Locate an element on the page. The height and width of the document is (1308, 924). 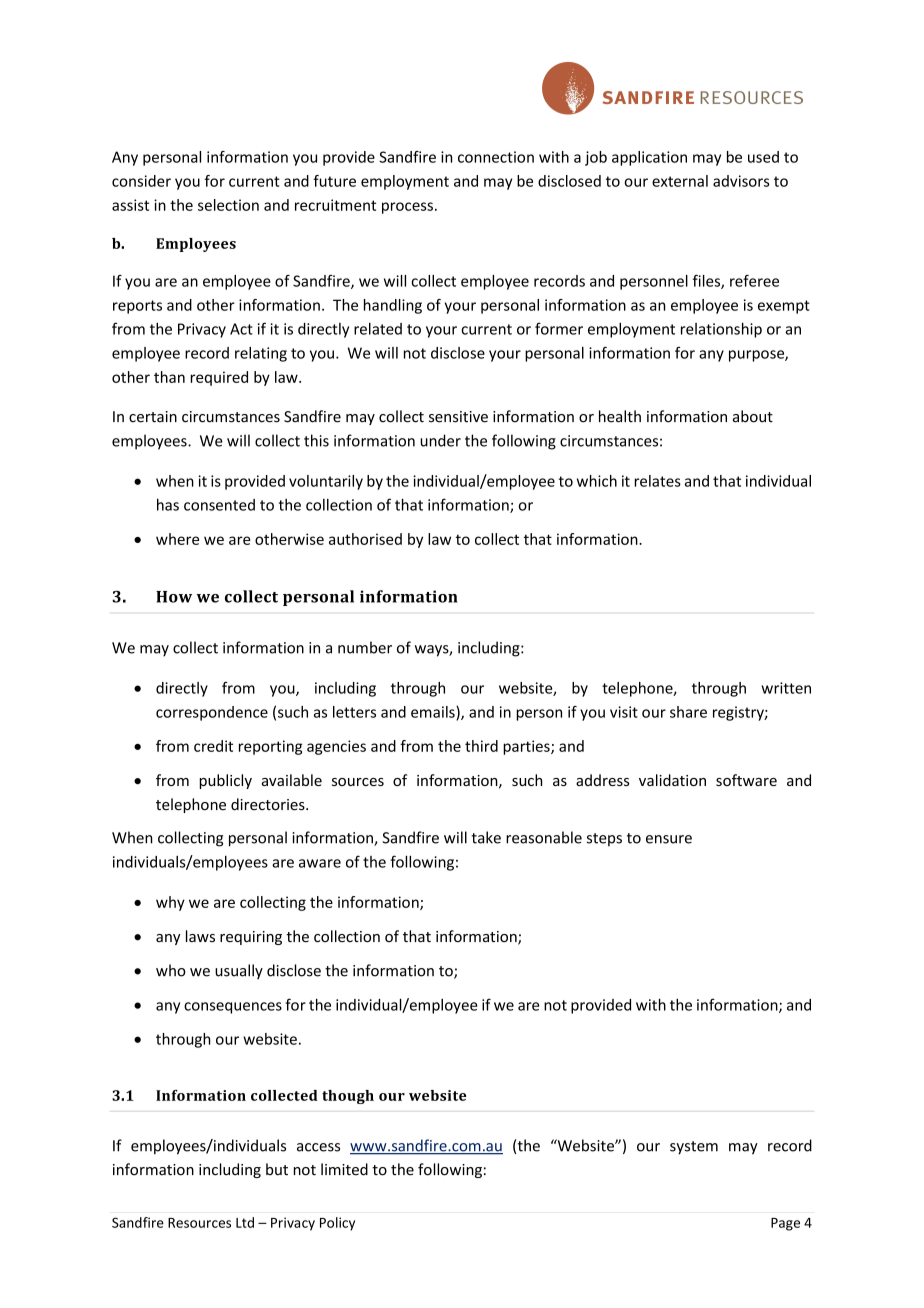
correspondence is located at coordinates (212, 713).
